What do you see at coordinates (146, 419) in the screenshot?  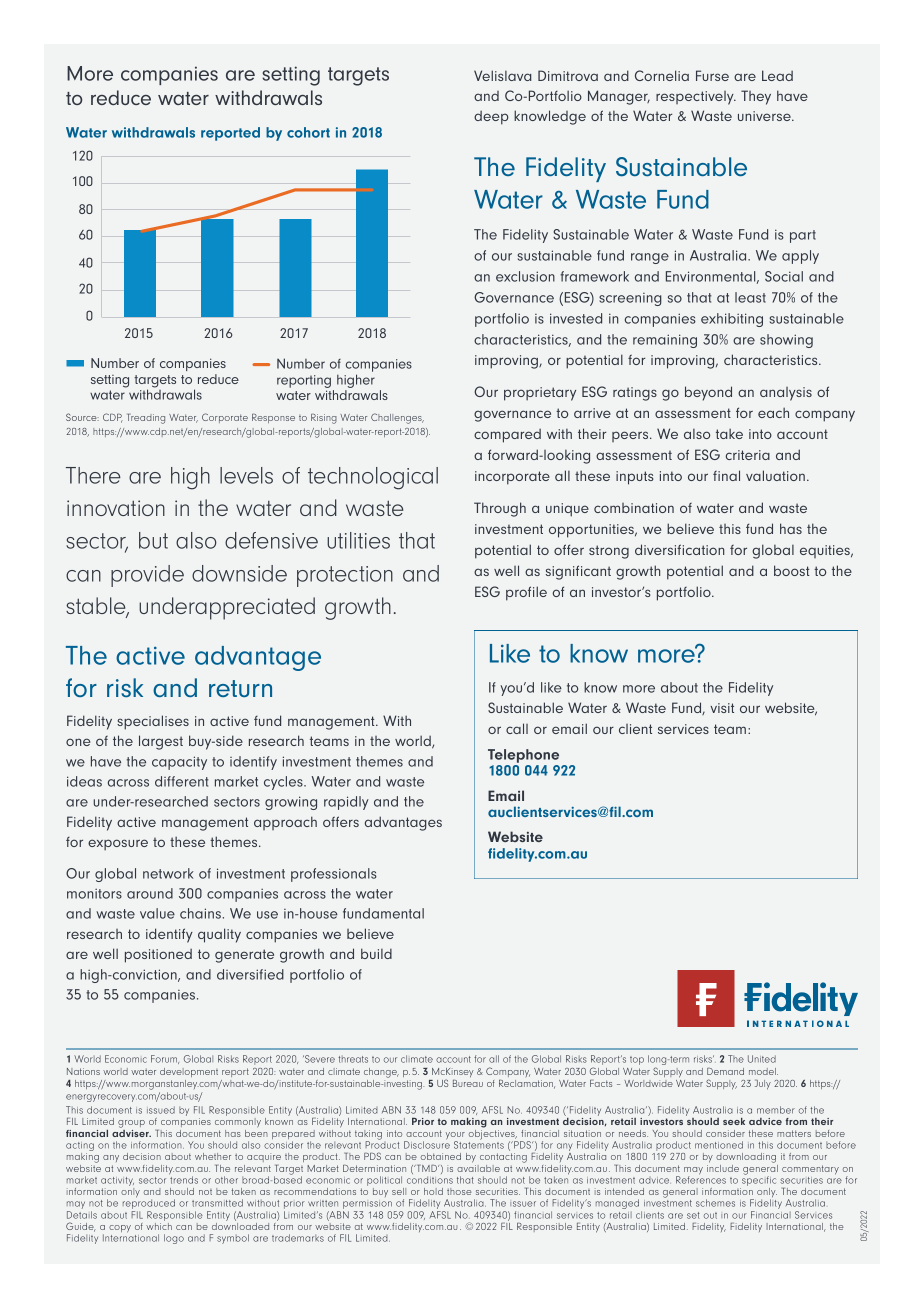 I see `Treading` at bounding box center [146, 419].
